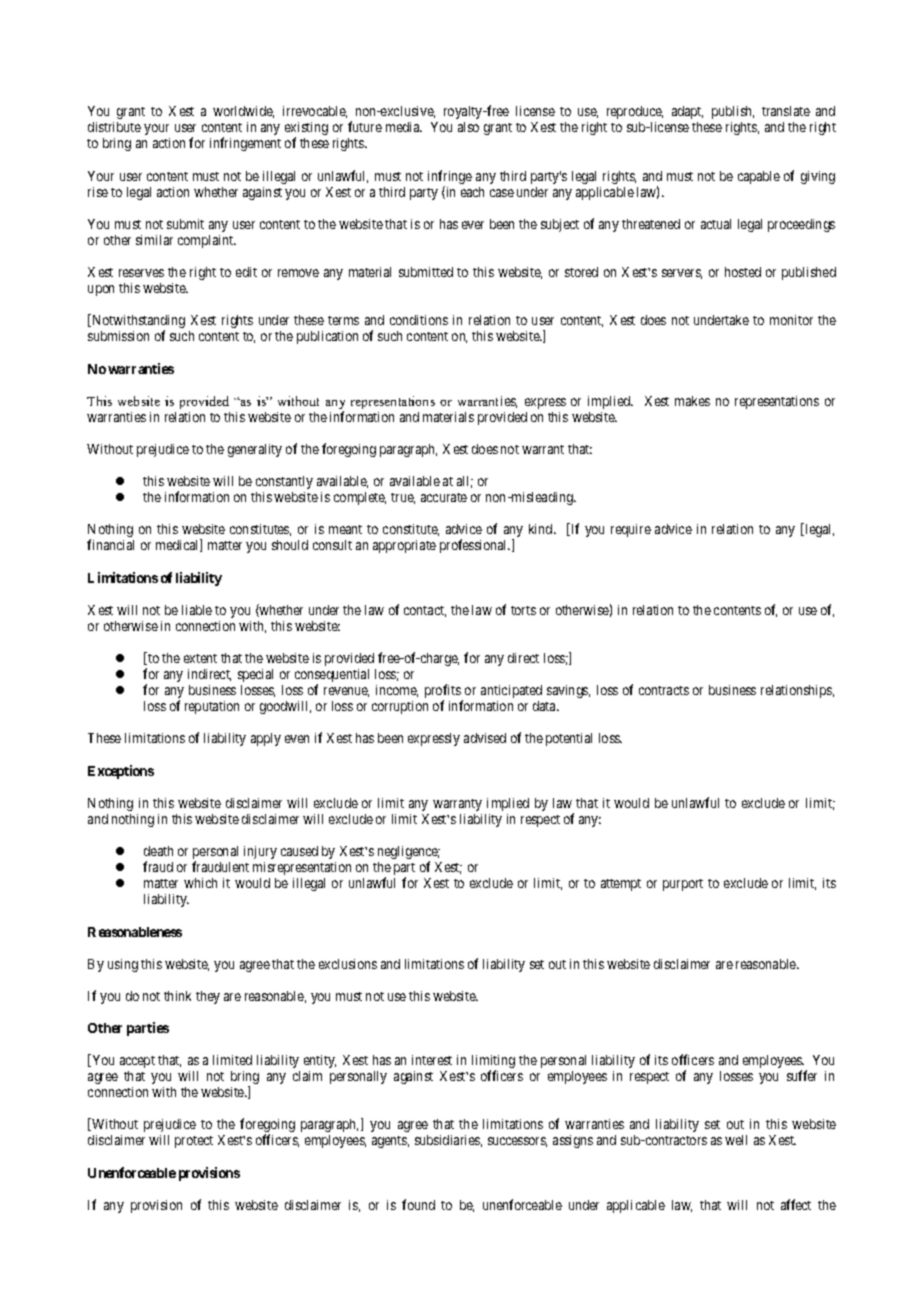  What do you see at coordinates (759, 177) in the screenshot?
I see `capable` at bounding box center [759, 177].
